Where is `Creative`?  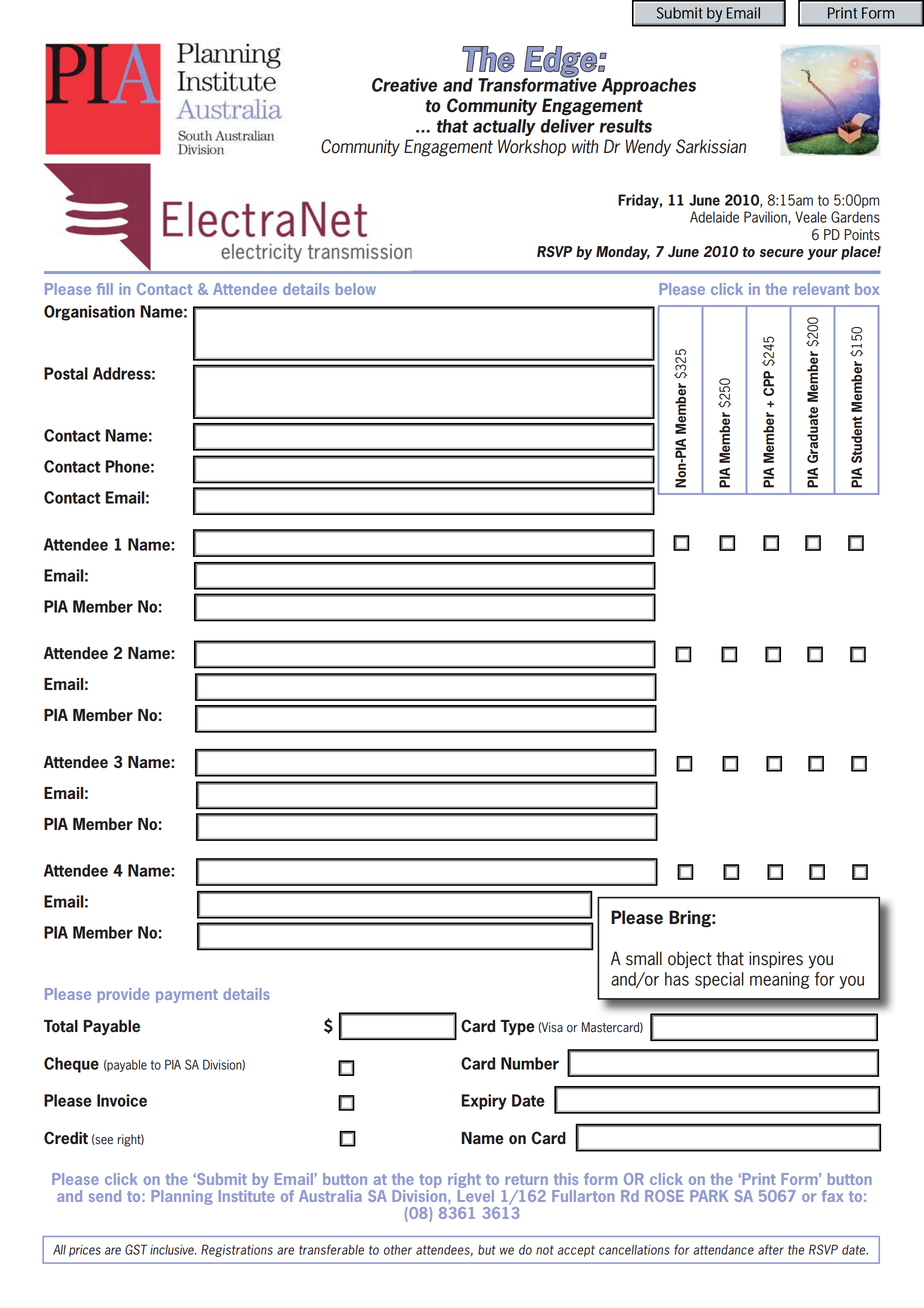 Creative is located at coordinates (404, 85).
